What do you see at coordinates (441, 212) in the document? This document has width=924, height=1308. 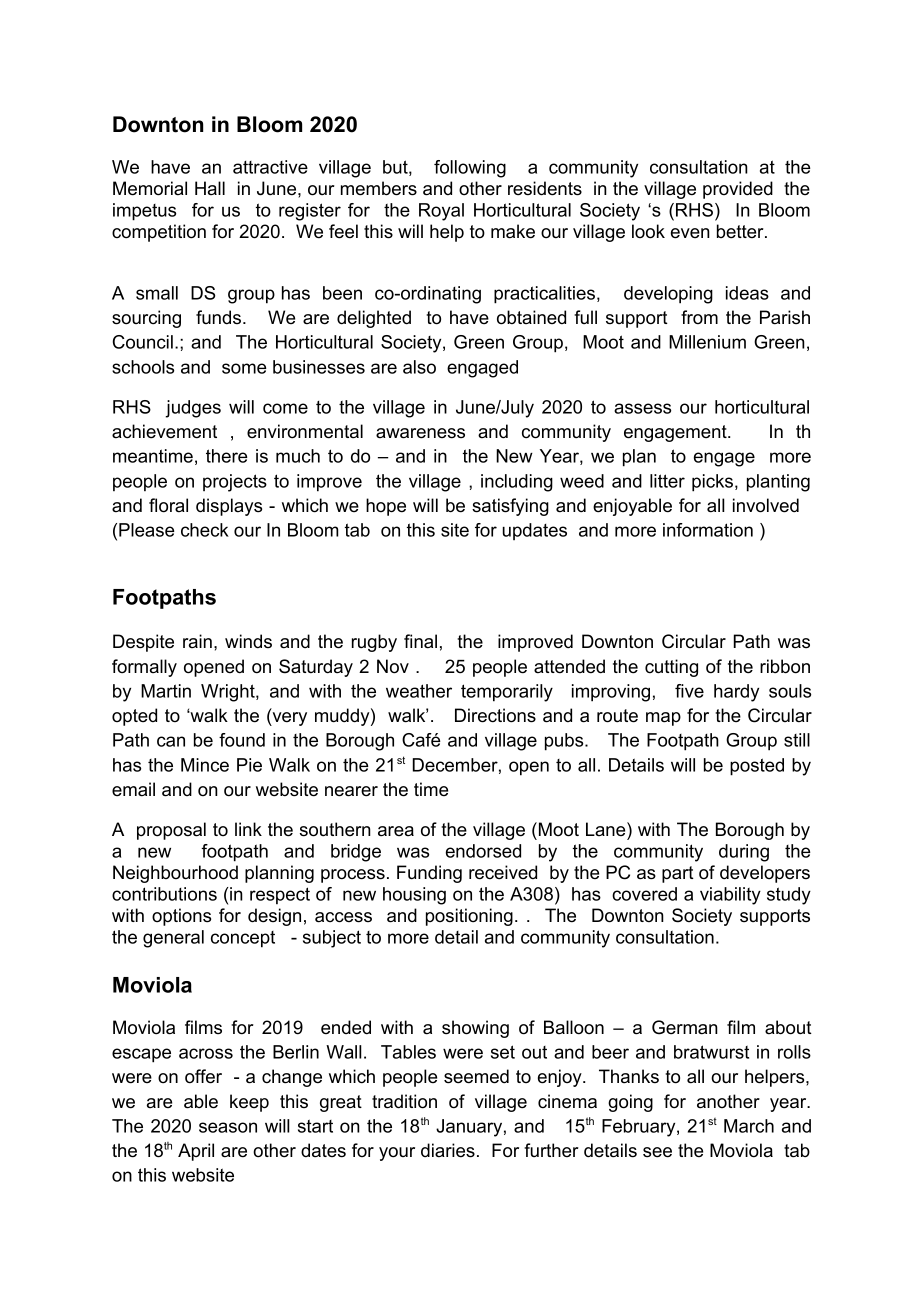 I see `Royal` at bounding box center [441, 212].
